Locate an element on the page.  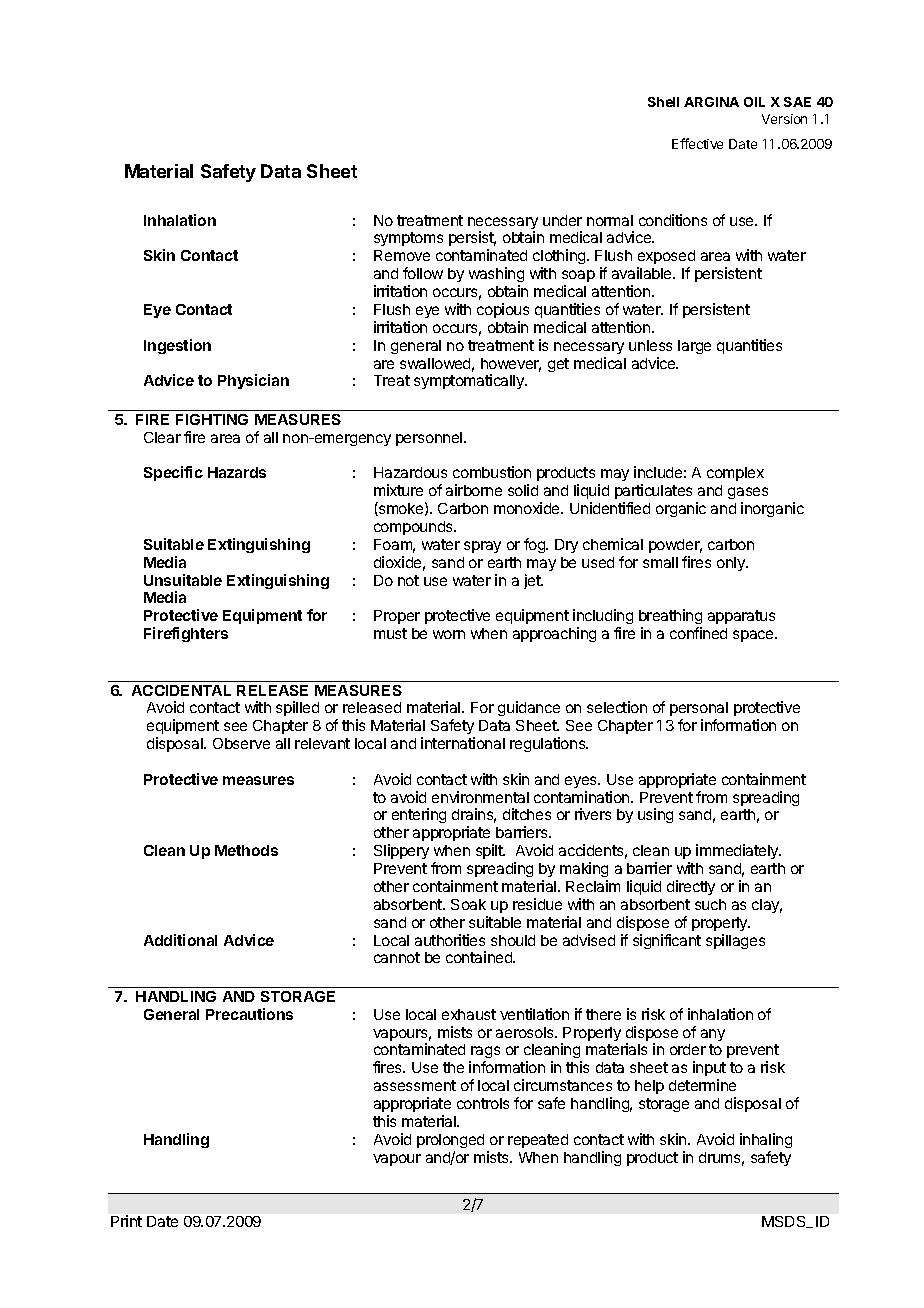
Additional is located at coordinates (180, 940).
